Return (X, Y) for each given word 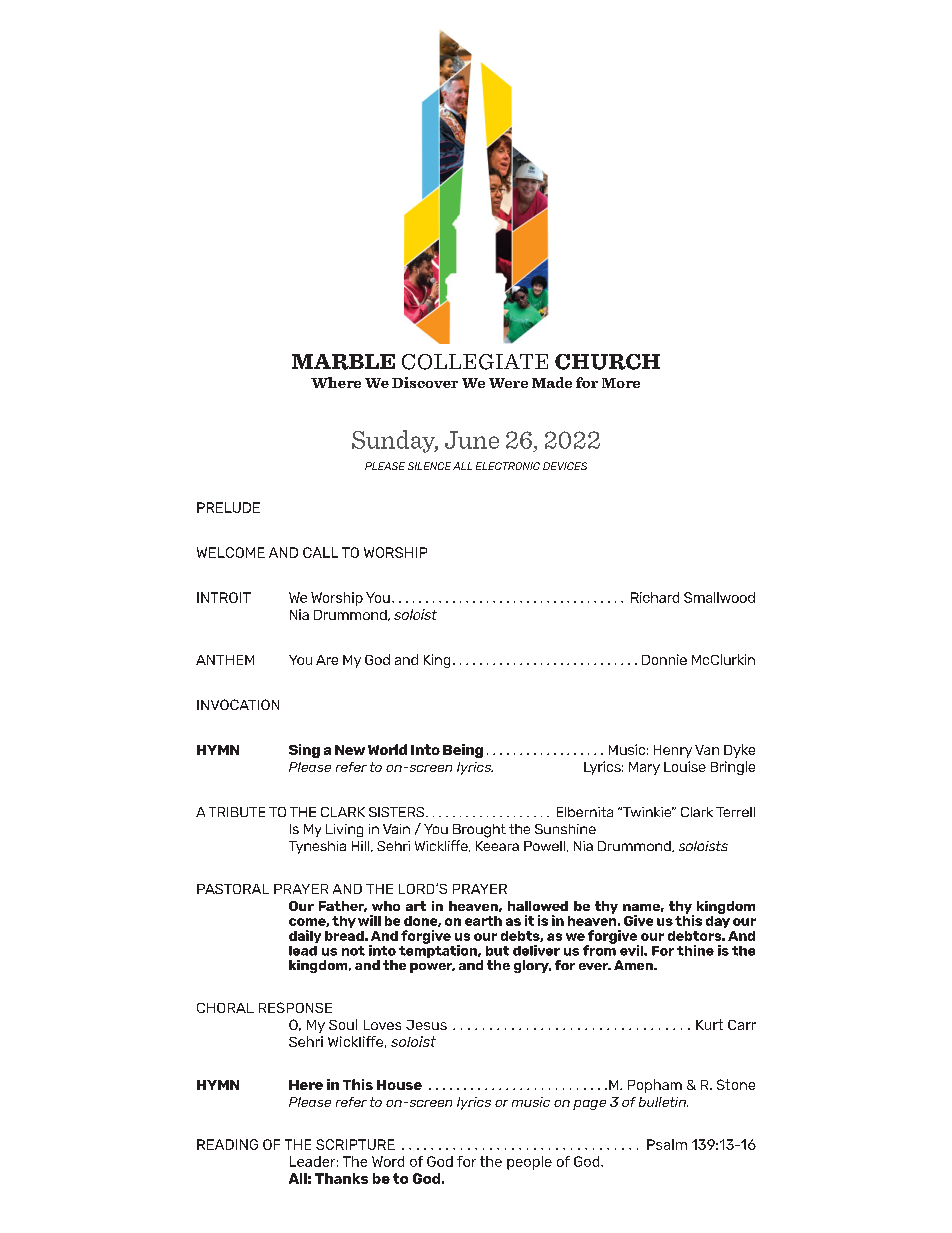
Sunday (395, 441)
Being (463, 751)
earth (483, 921)
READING (227, 1144)
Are (327, 660)
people (529, 1163)
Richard (655, 597)
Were (508, 383)
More (621, 383)
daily (305, 936)
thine (695, 950)
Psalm (667, 1144)
